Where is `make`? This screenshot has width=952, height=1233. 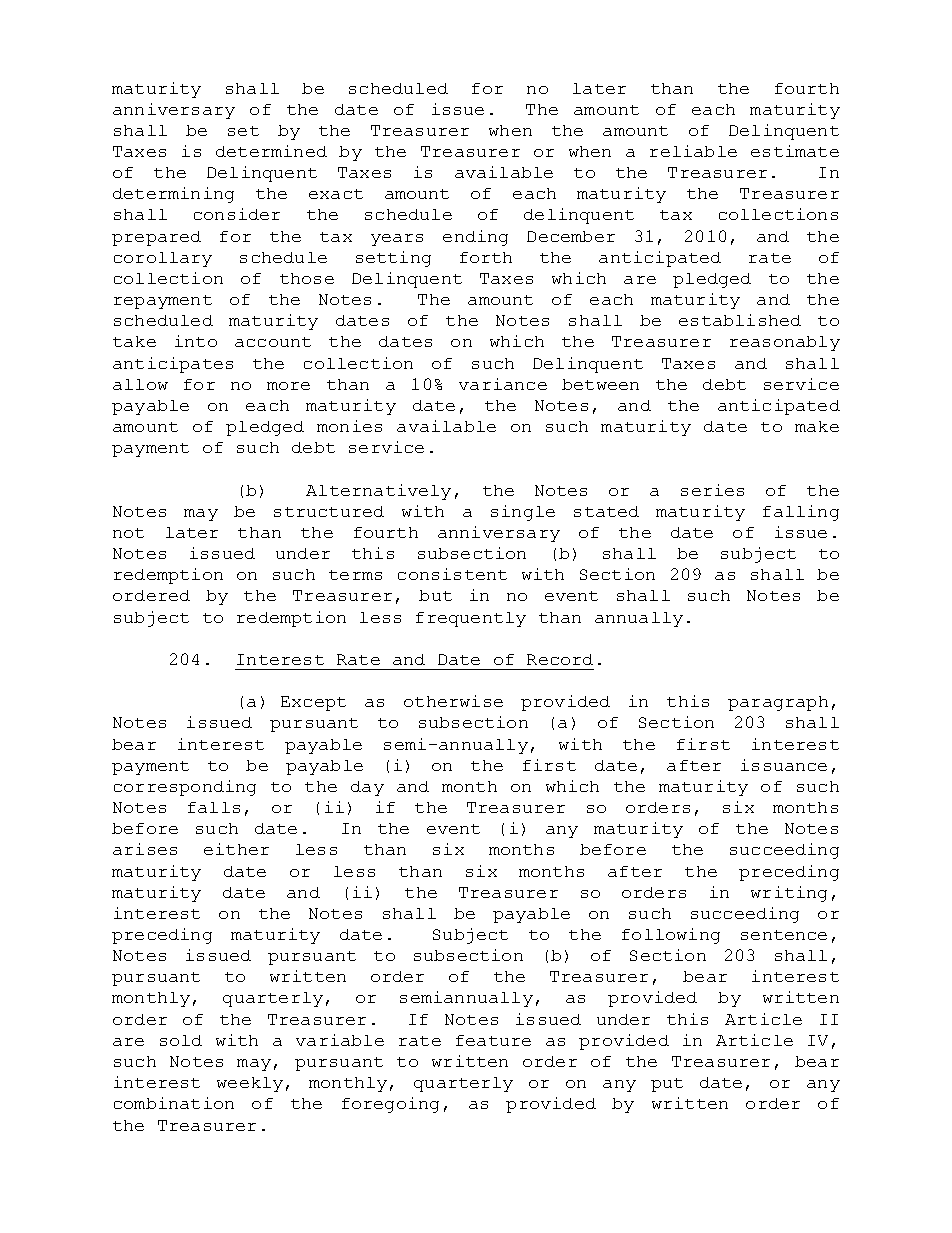
make is located at coordinates (817, 426).
